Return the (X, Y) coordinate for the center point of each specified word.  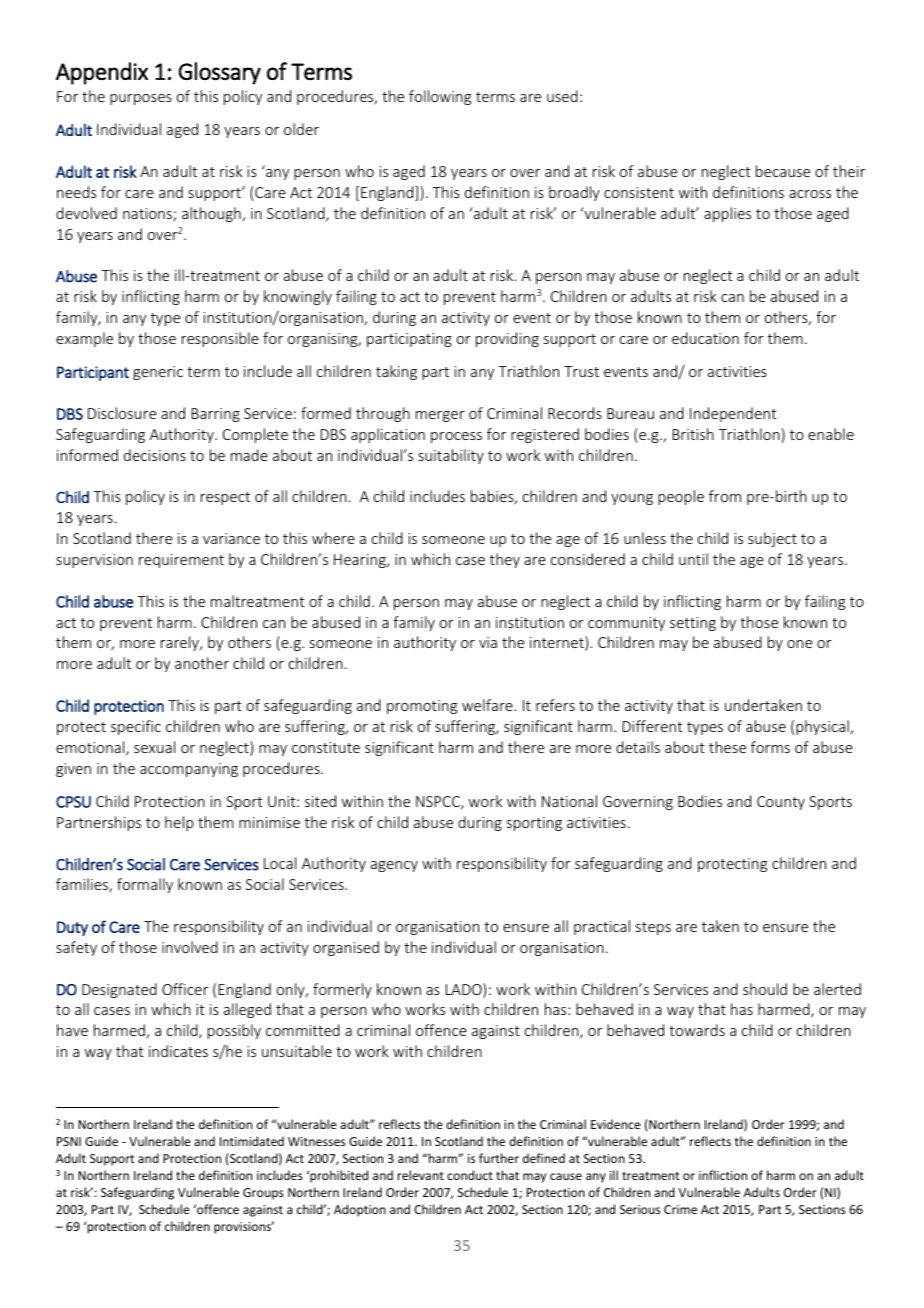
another (202, 663)
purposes (141, 99)
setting (693, 624)
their (849, 171)
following (440, 97)
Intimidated (252, 1141)
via (488, 642)
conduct (470, 1175)
